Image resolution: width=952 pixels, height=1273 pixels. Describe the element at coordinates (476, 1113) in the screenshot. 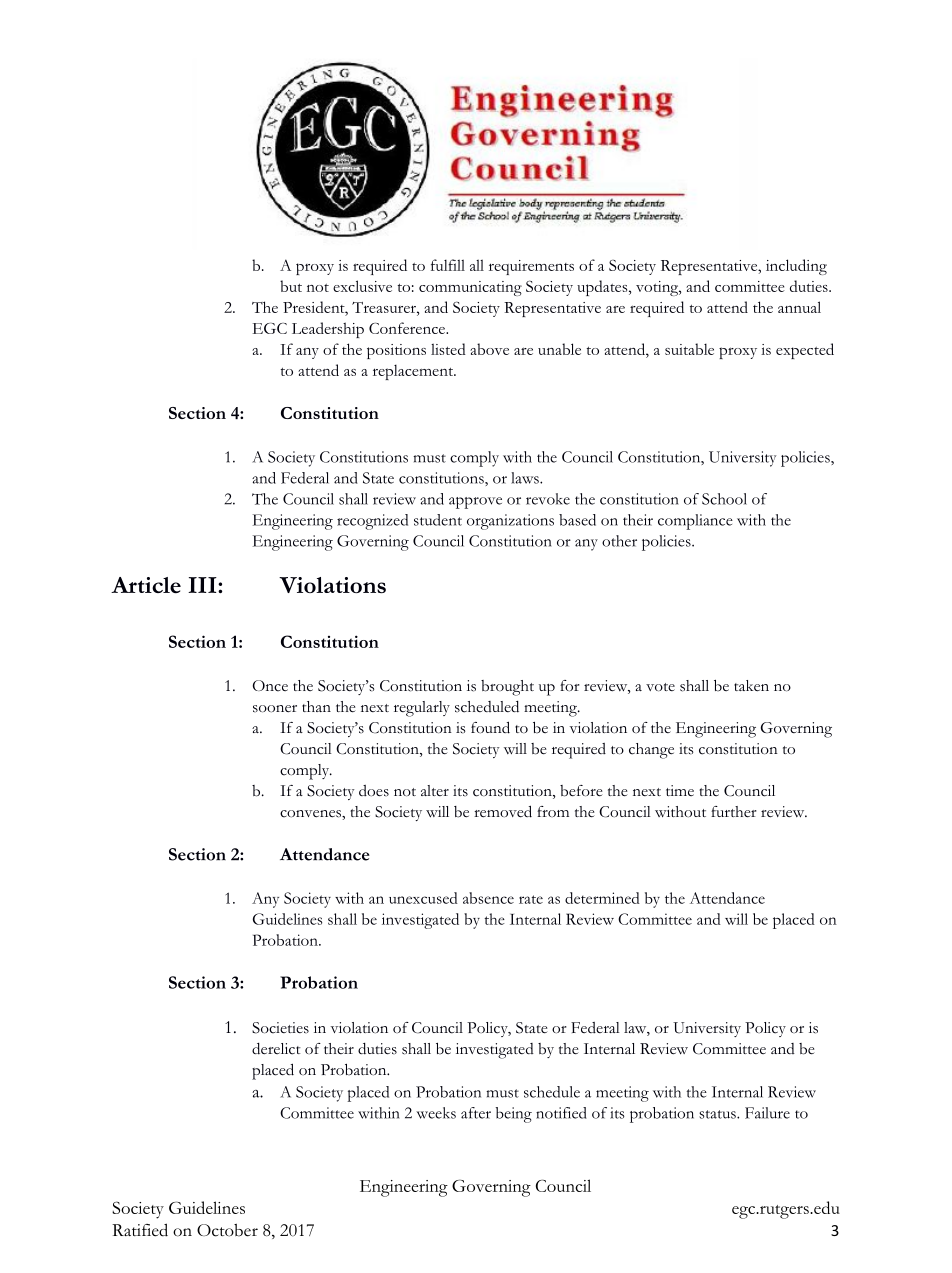

I see `after` at that location.
